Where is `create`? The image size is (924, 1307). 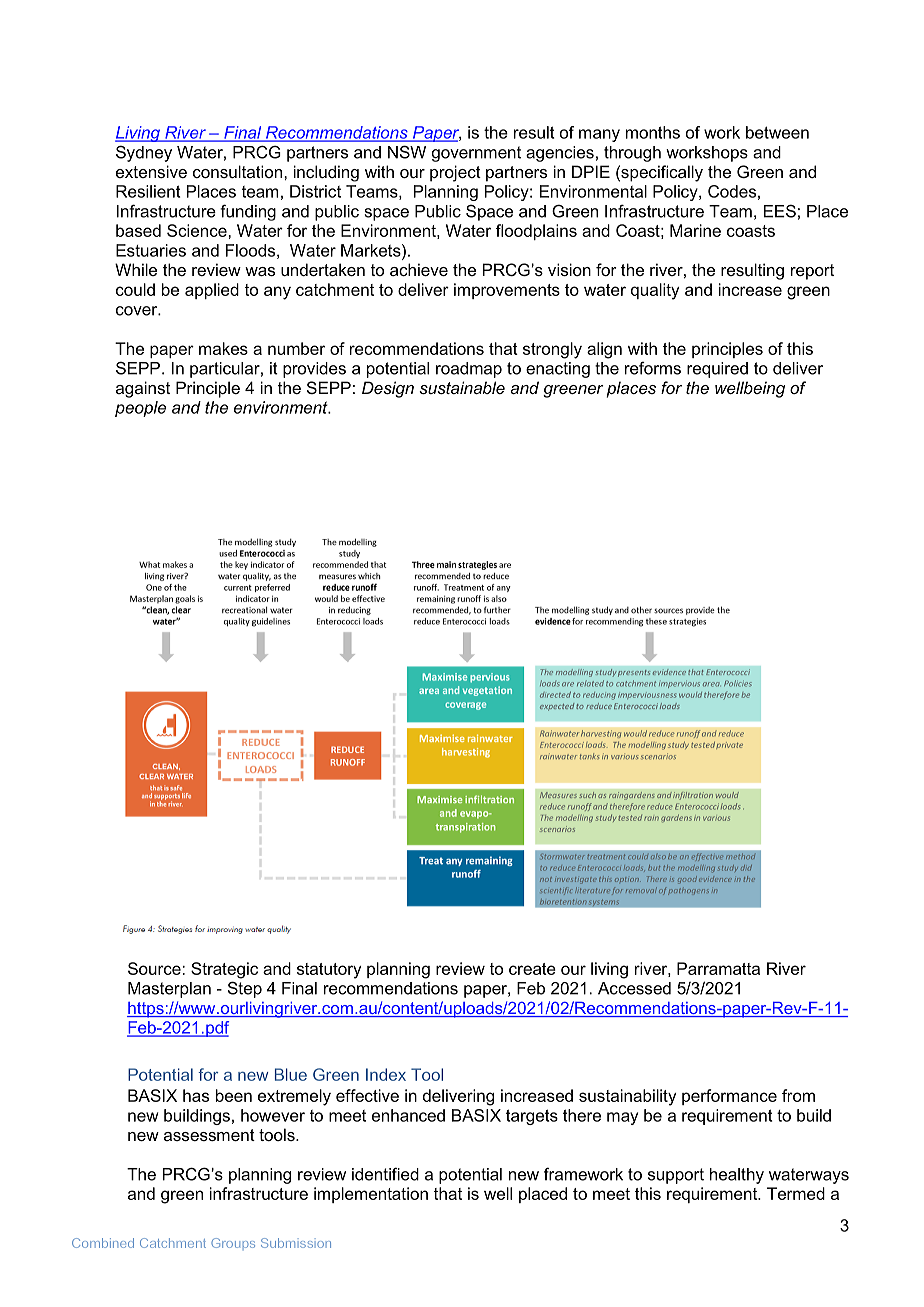
create is located at coordinates (532, 969).
